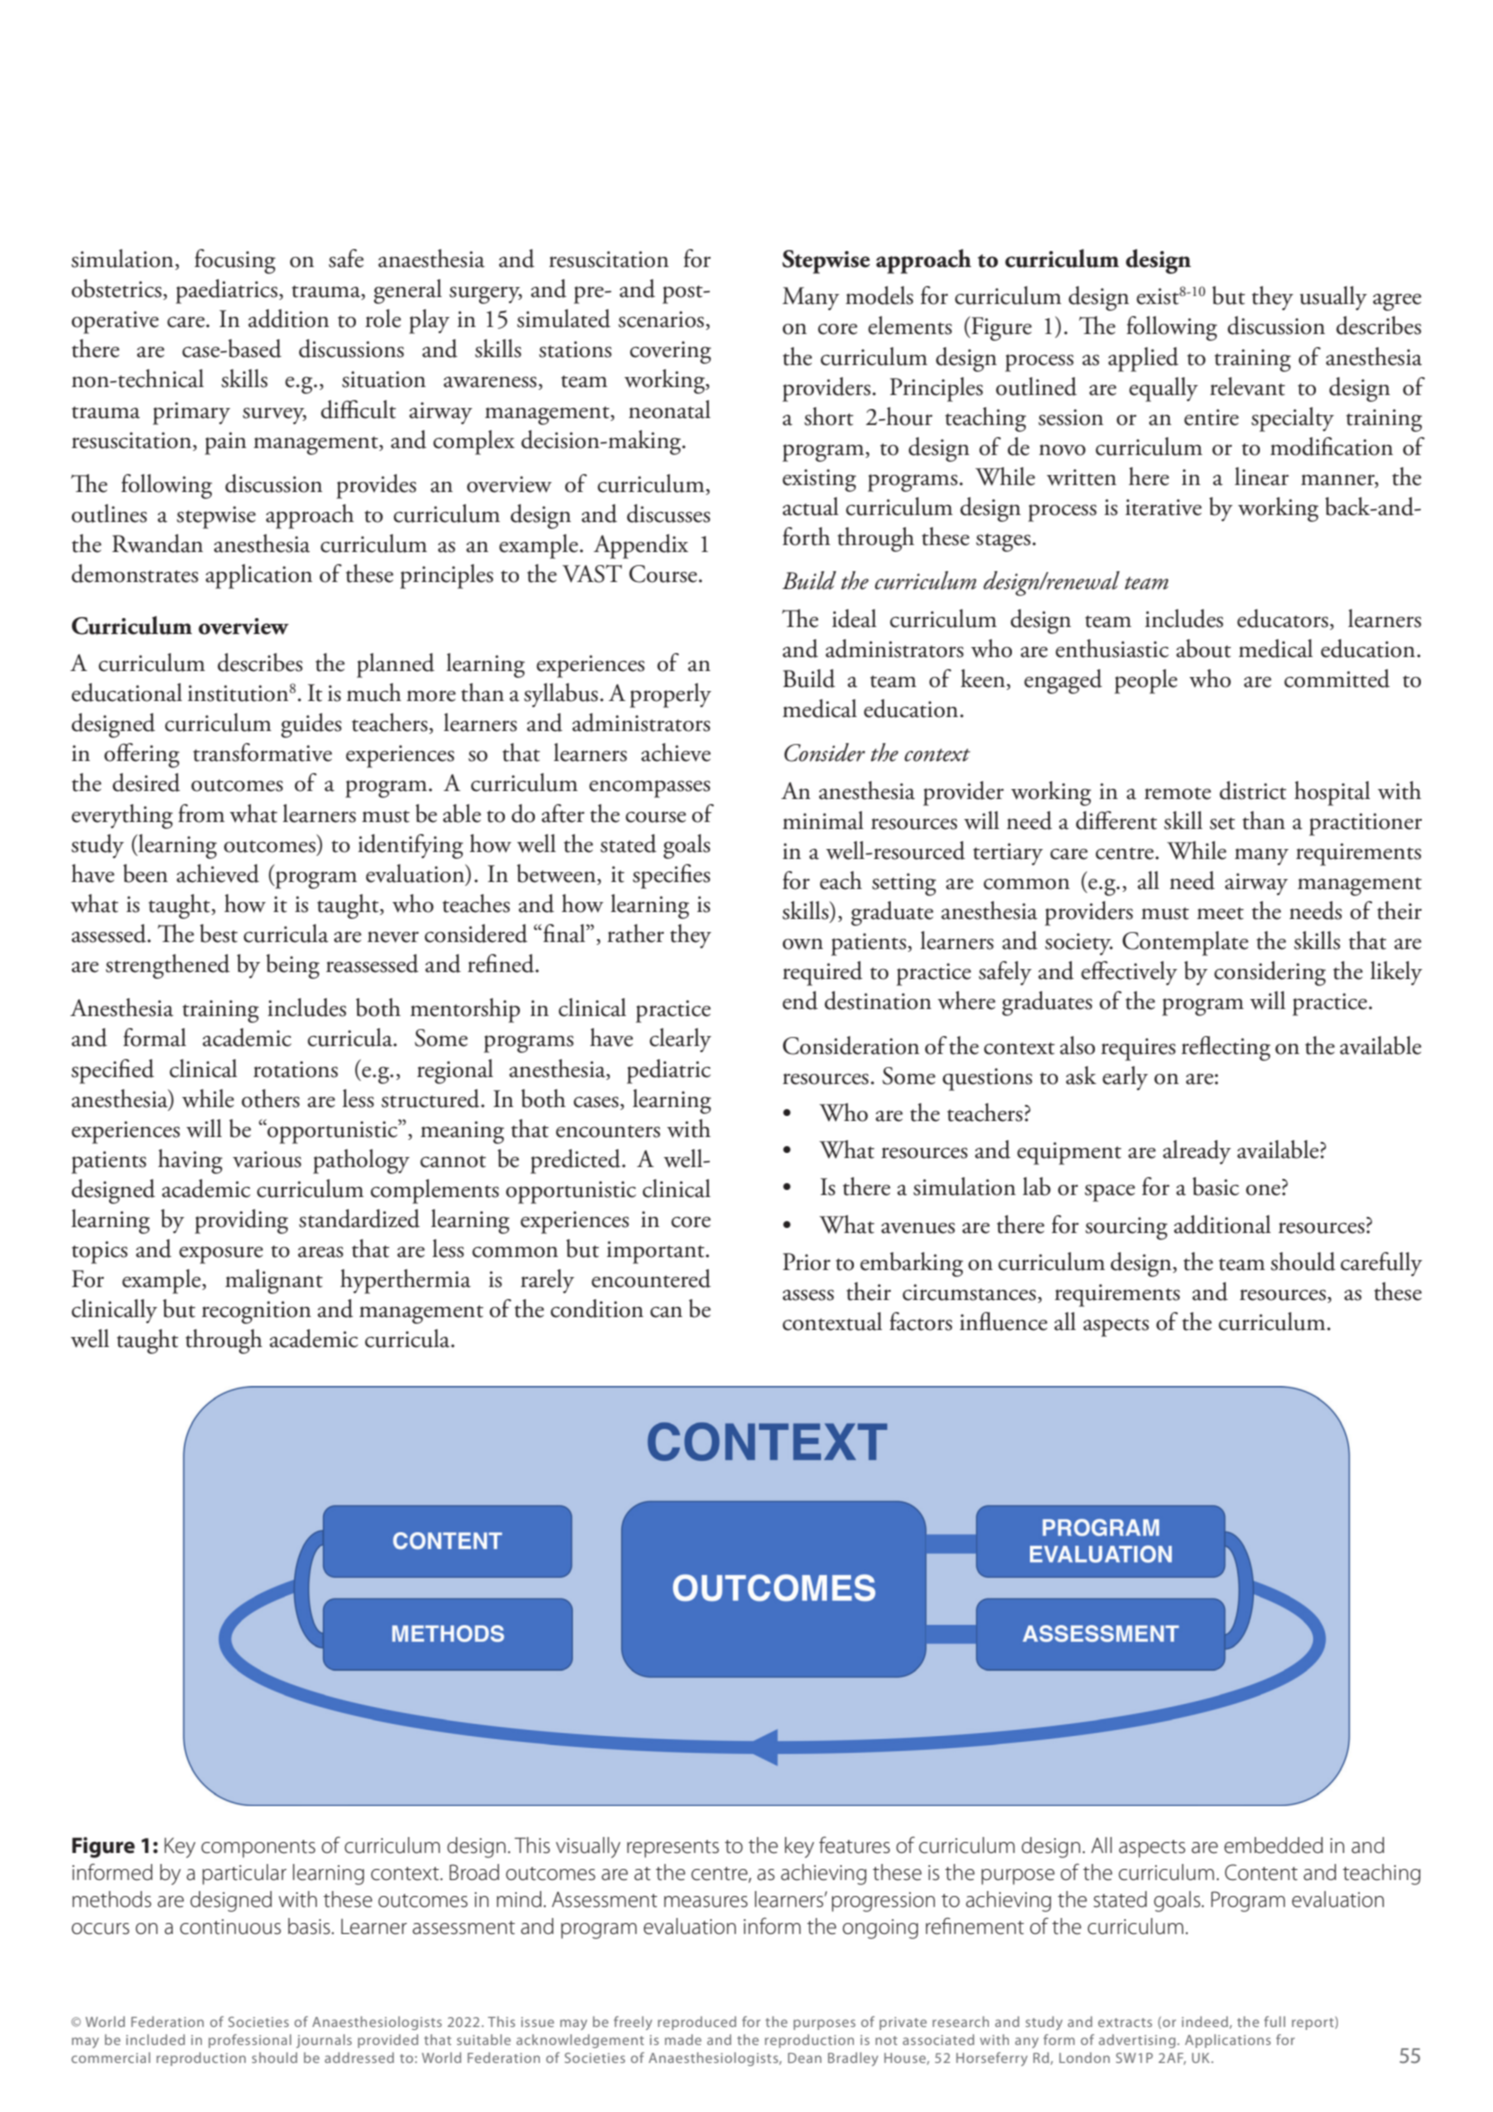 This image has width=1493, height=2112. I want to click on already, so click(1197, 1152).
